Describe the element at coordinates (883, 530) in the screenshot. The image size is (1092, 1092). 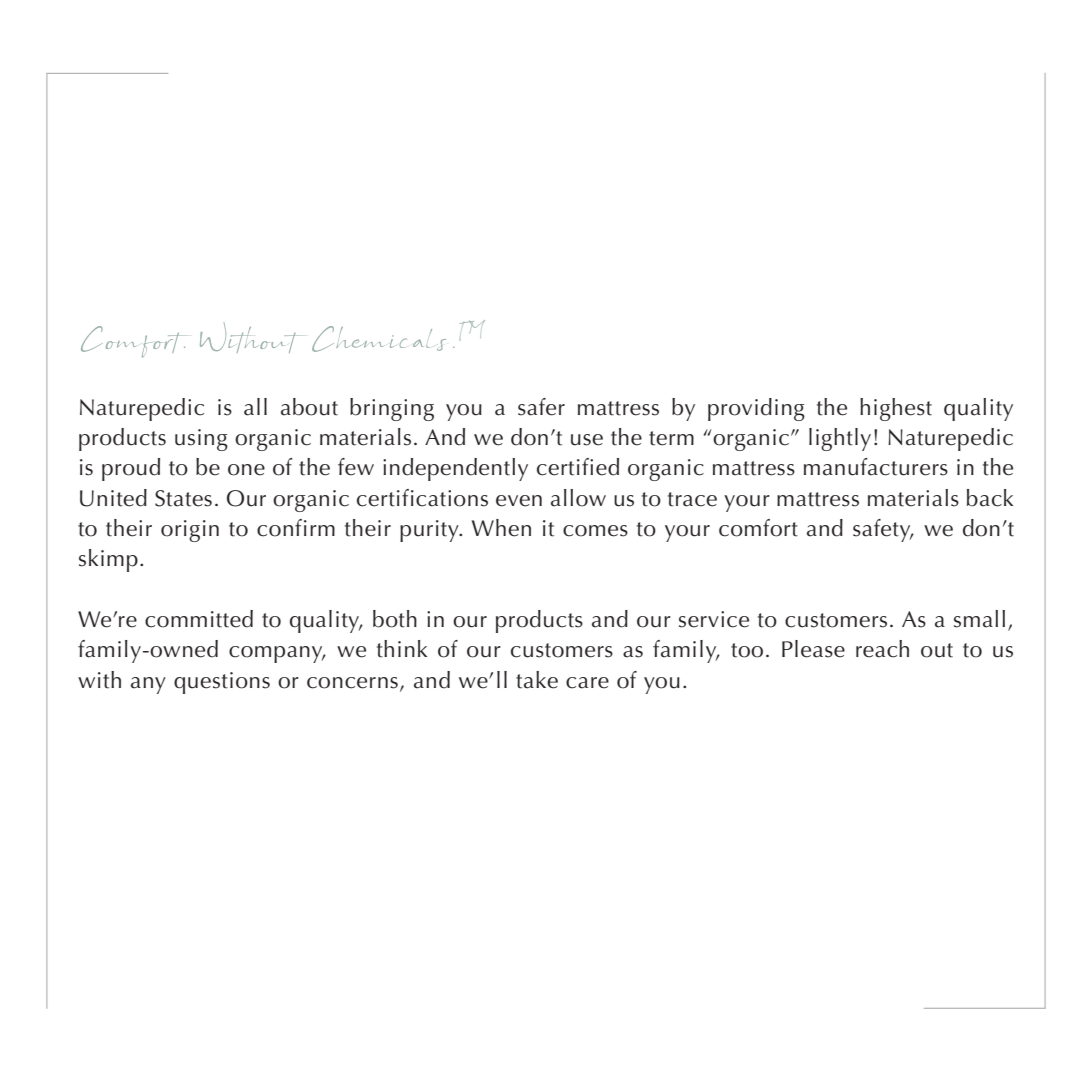
I see `safety` at that location.
